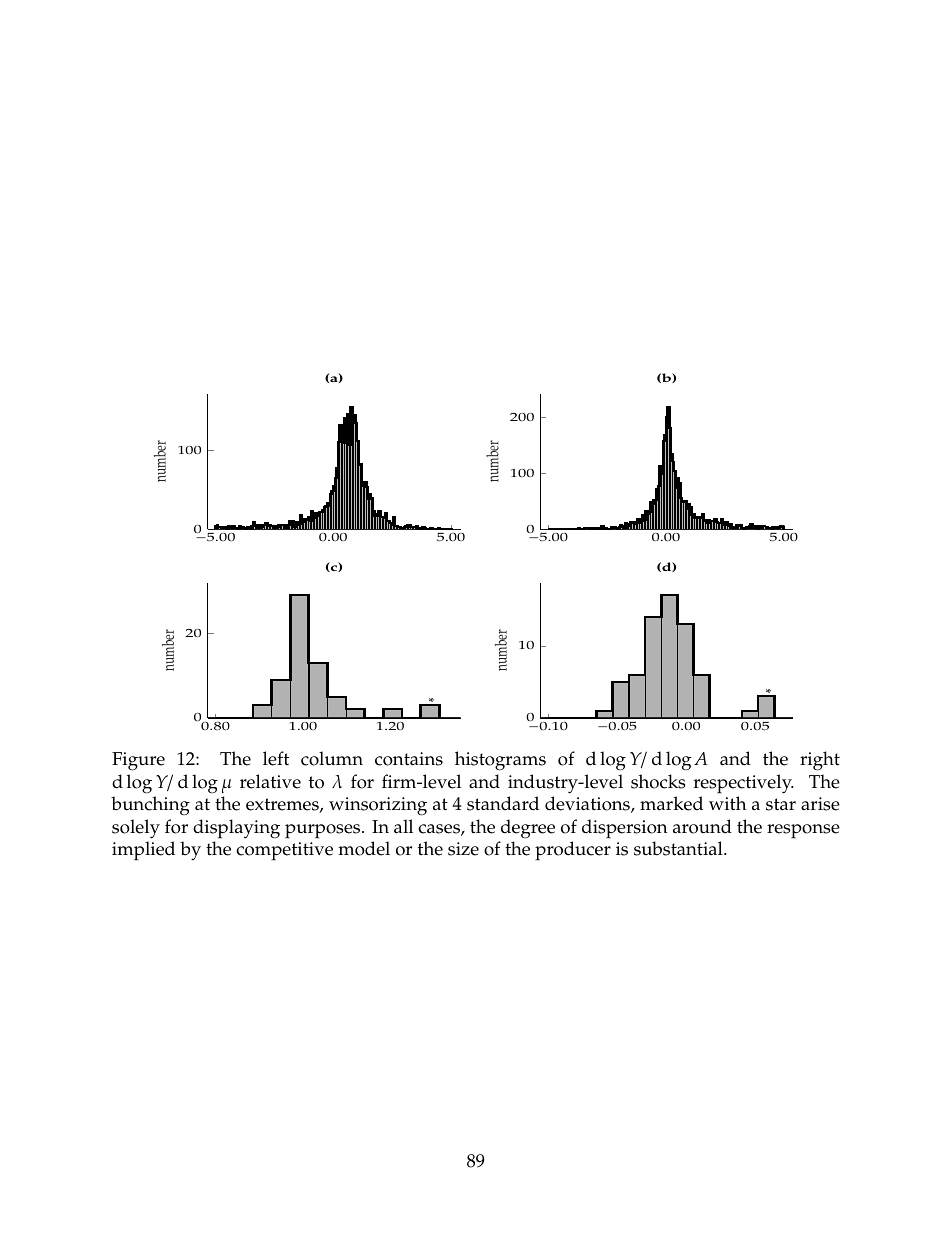 The image size is (952, 1233). I want to click on respectively, so click(743, 784).
